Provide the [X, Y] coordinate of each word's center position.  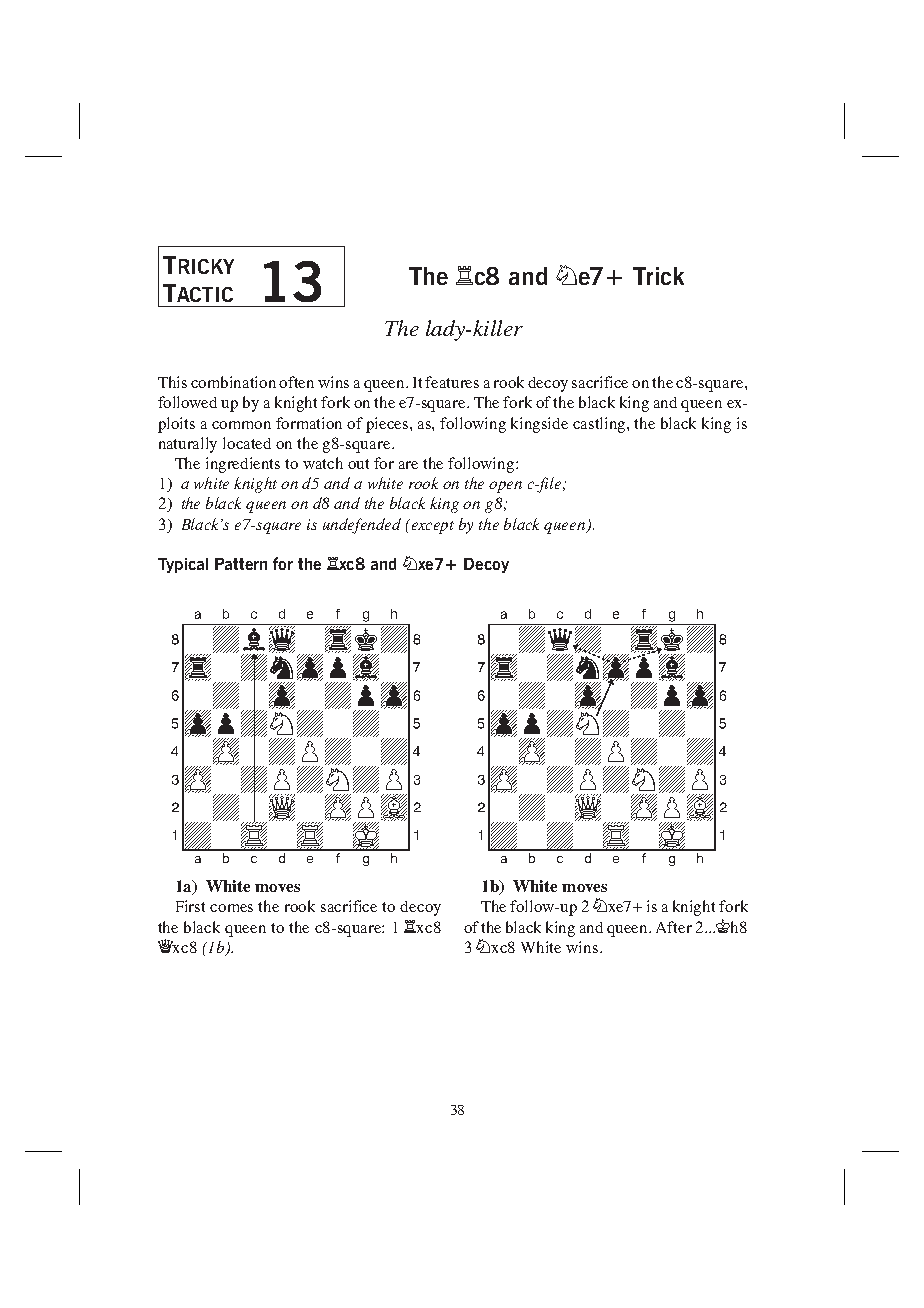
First [190, 906]
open [505, 487]
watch [323, 463]
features [452, 382]
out [358, 464]
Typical [183, 565]
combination [233, 382]
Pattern [241, 564]
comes [231, 908]
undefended [362, 526]
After [674, 927]
